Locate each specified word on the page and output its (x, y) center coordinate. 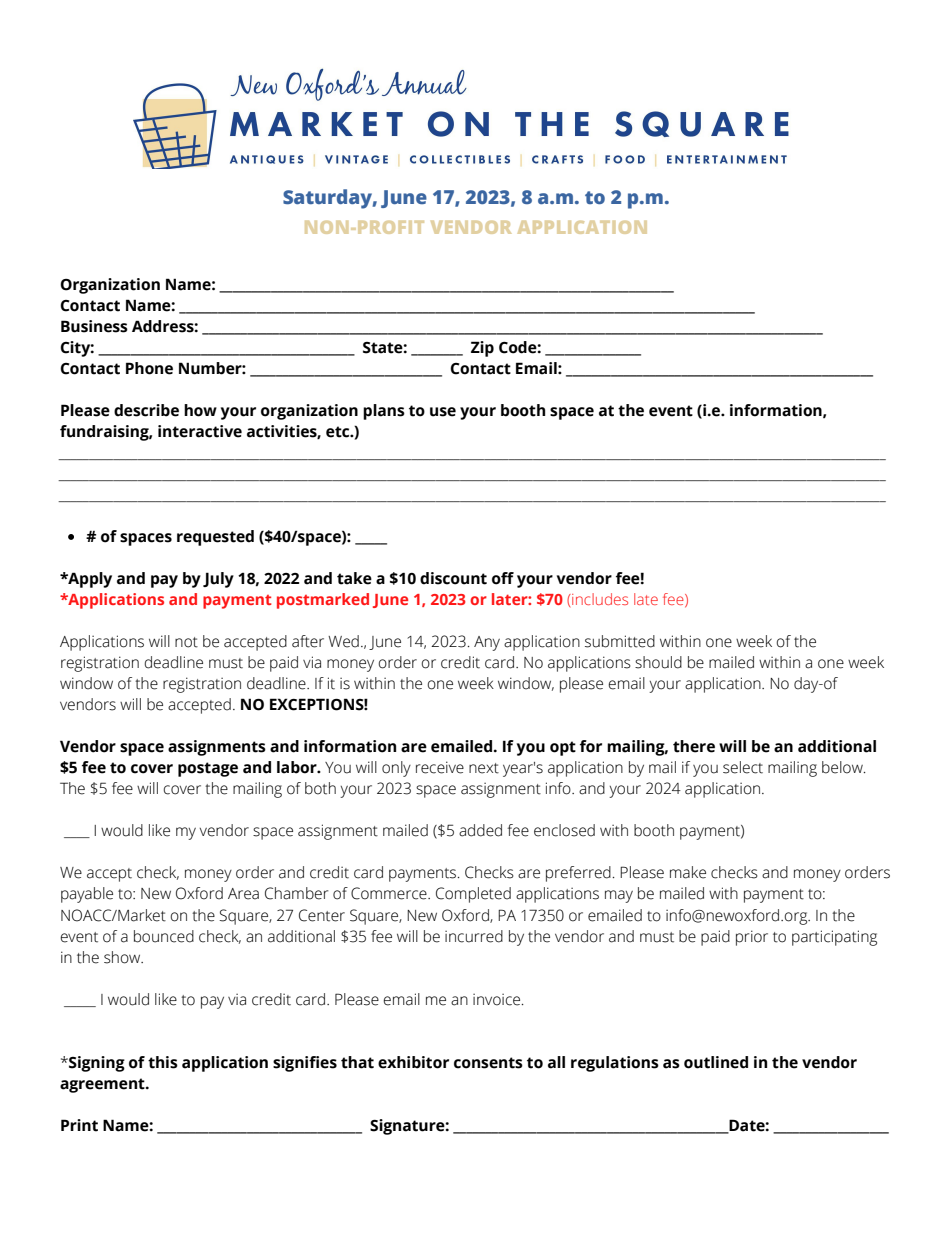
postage (208, 769)
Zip (482, 349)
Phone (149, 368)
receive (440, 767)
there (694, 746)
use (443, 412)
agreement (103, 1085)
